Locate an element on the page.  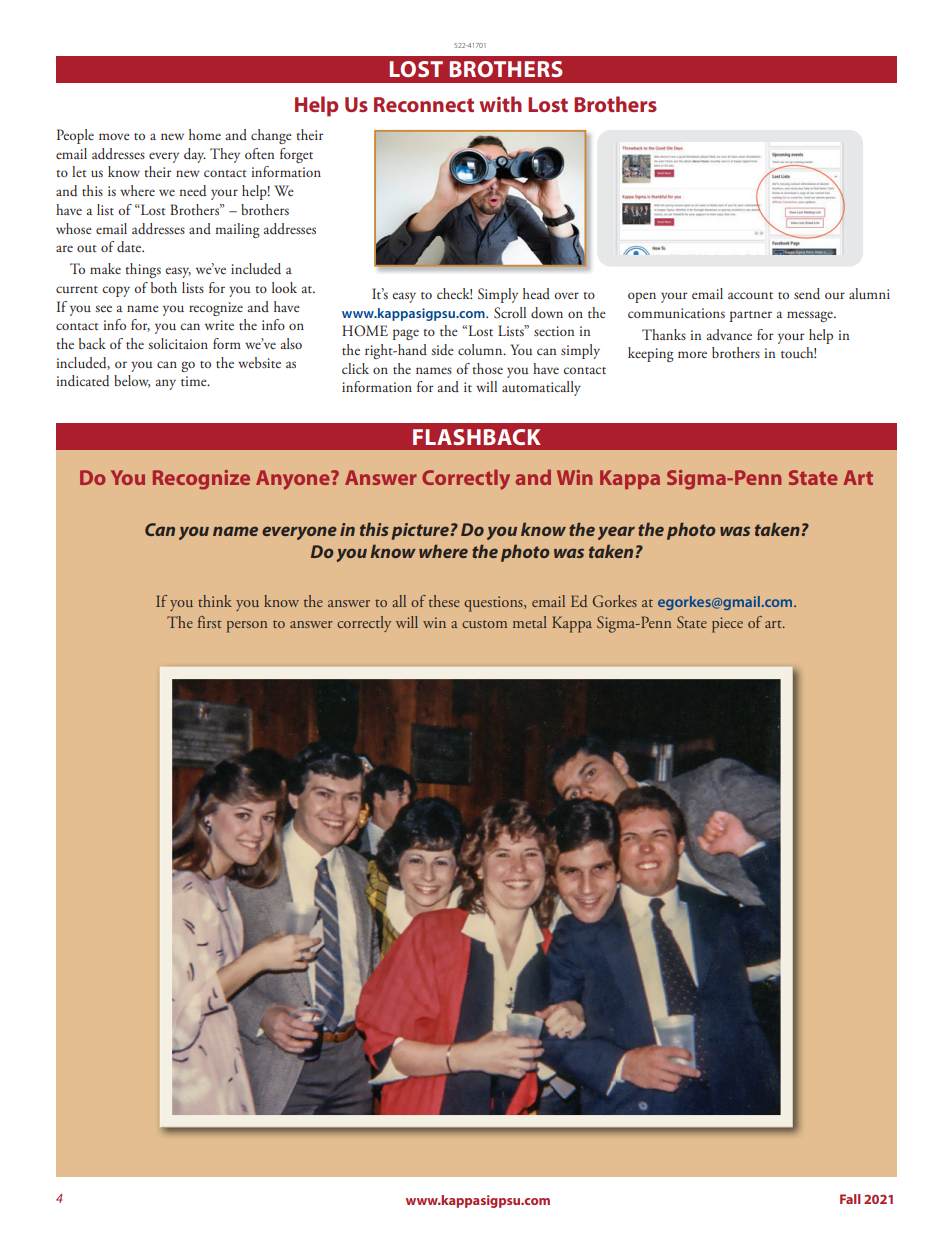
metal is located at coordinates (530, 622).
